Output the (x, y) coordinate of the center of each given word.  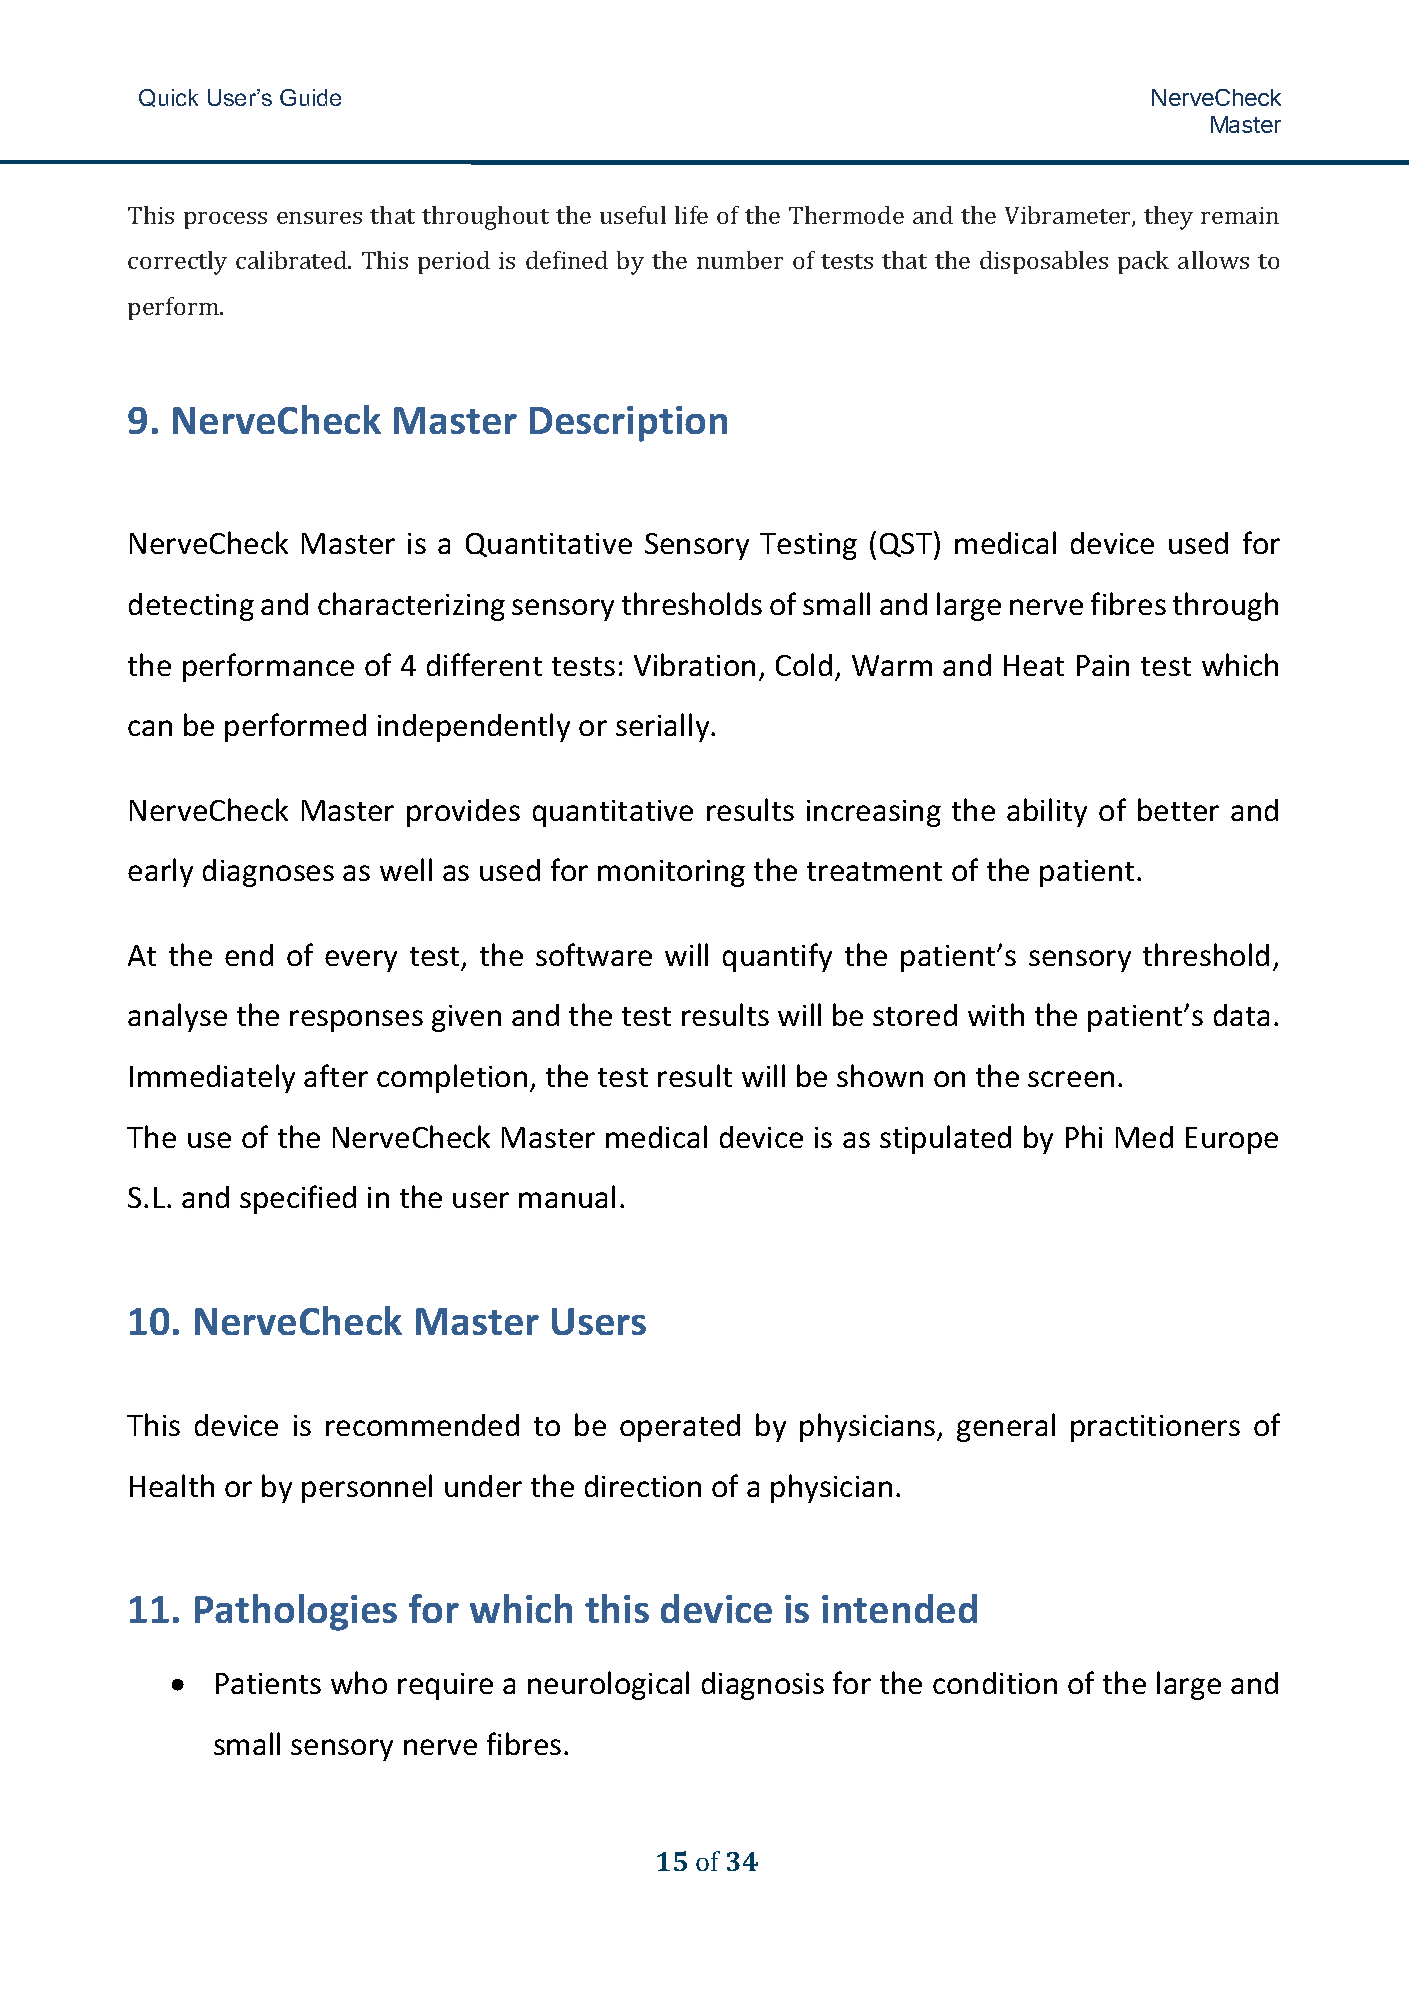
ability (1047, 812)
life (691, 215)
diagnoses (268, 873)
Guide (310, 97)
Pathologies (296, 1612)
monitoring (671, 873)
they (1168, 218)
